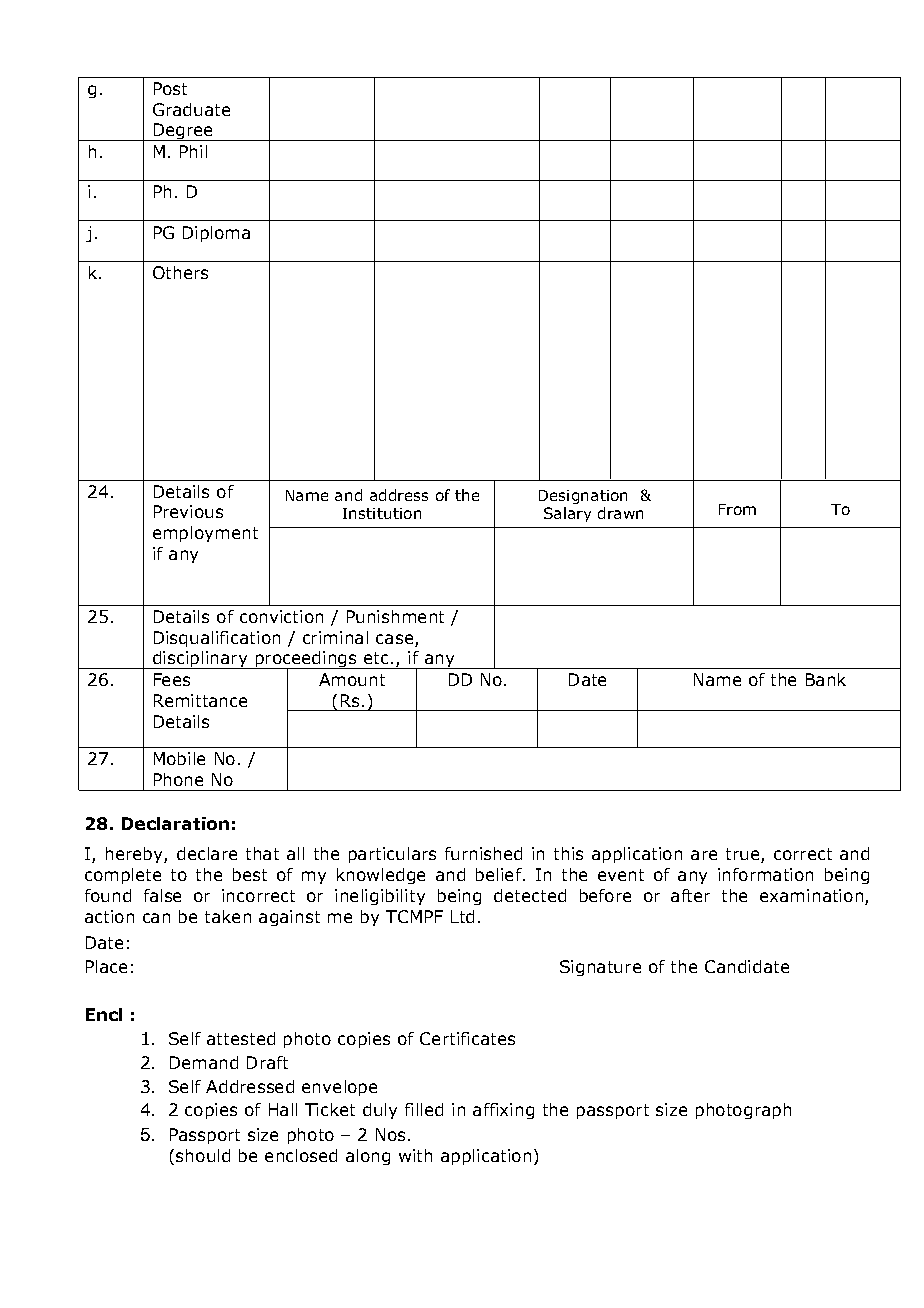 The height and width of the screenshot is (1308, 924). What do you see at coordinates (193, 151) in the screenshot?
I see `Phil` at bounding box center [193, 151].
